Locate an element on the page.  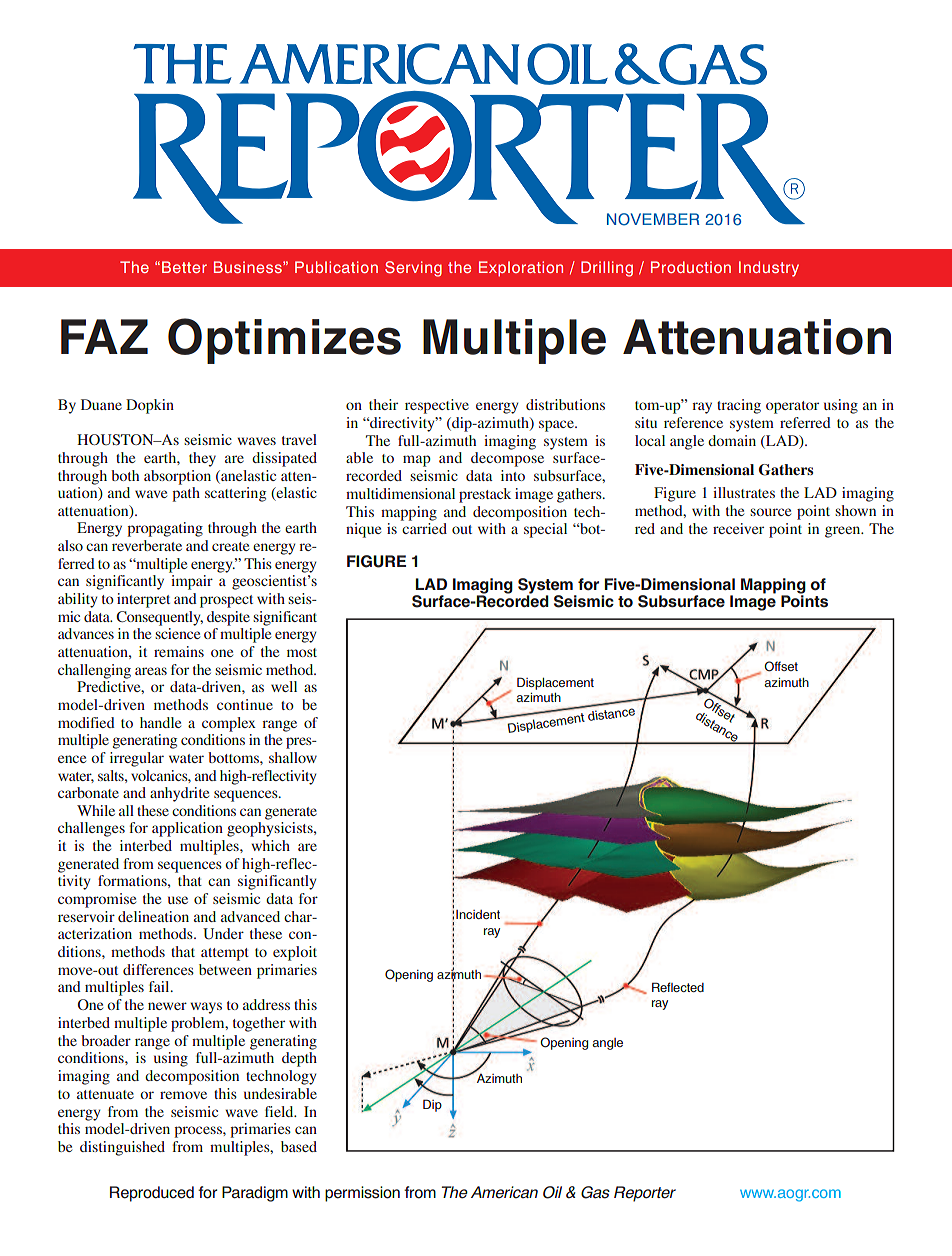
handle is located at coordinates (160, 722).
